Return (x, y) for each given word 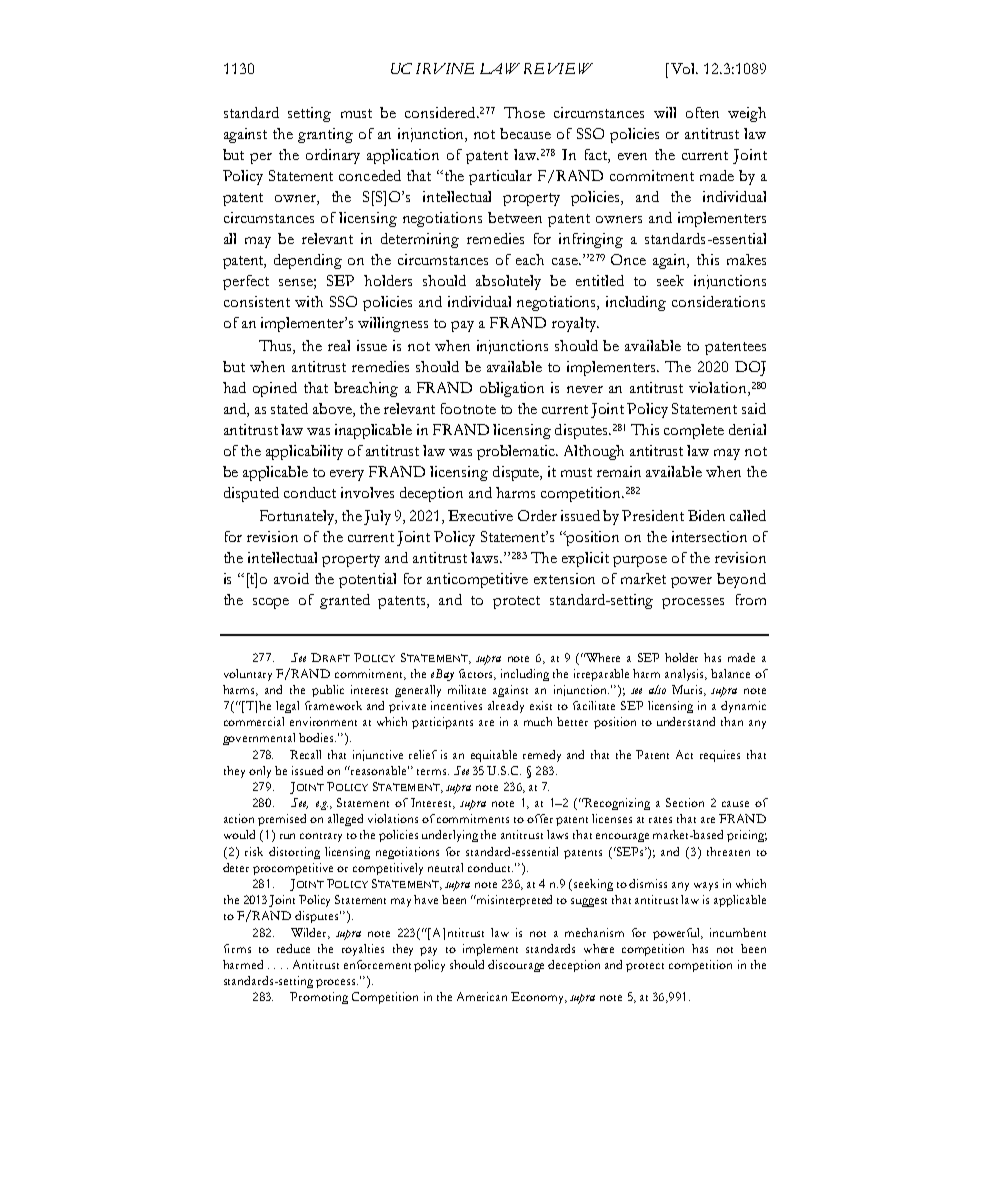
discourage (516, 966)
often (702, 112)
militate (467, 689)
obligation (512, 389)
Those (524, 112)
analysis (686, 675)
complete (694, 431)
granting (325, 135)
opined (275, 389)
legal (287, 707)
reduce (293, 948)
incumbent (738, 932)
